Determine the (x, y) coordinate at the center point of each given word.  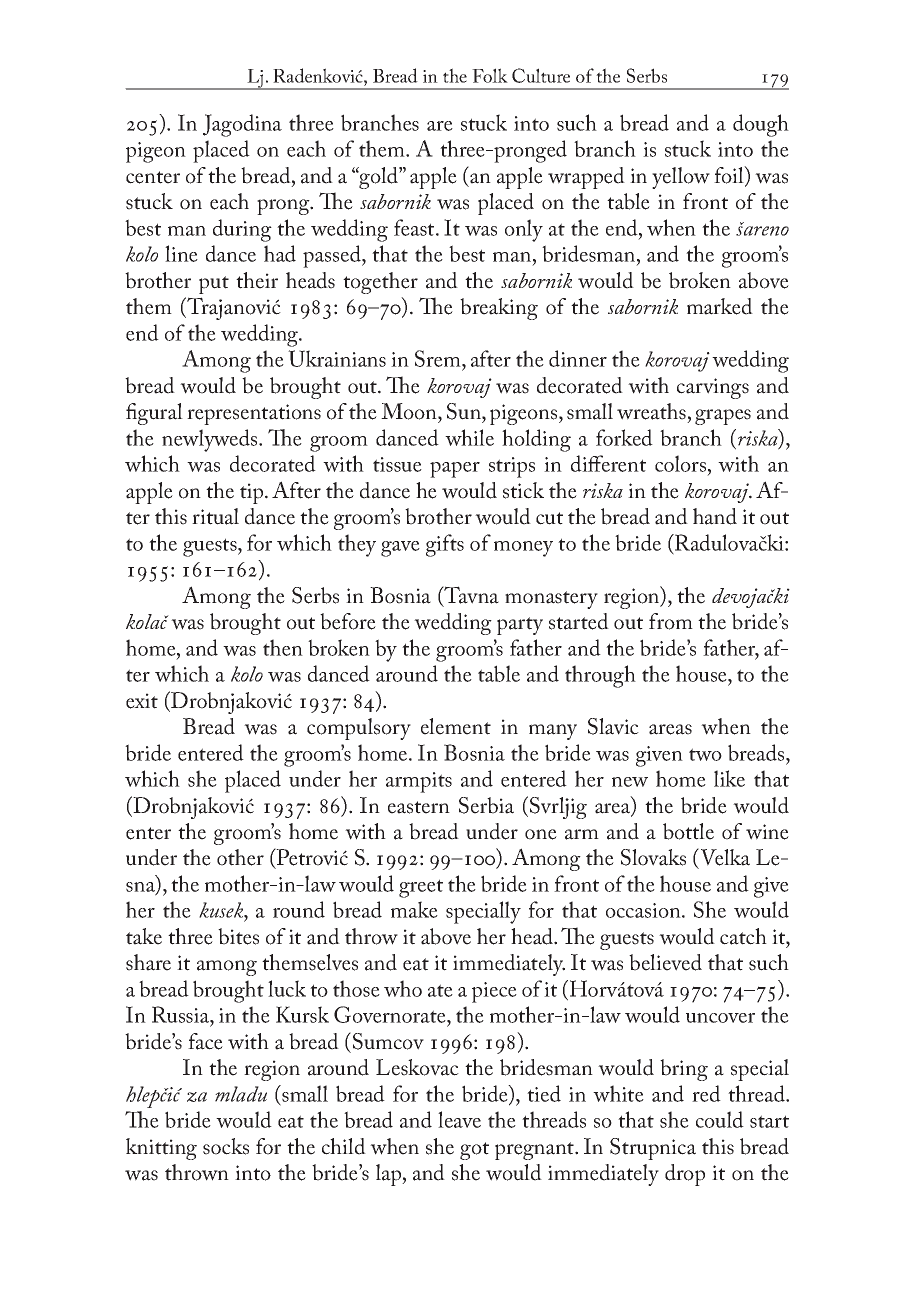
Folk (490, 75)
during (242, 230)
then (283, 647)
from (671, 621)
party (520, 626)
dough (761, 125)
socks (226, 1146)
